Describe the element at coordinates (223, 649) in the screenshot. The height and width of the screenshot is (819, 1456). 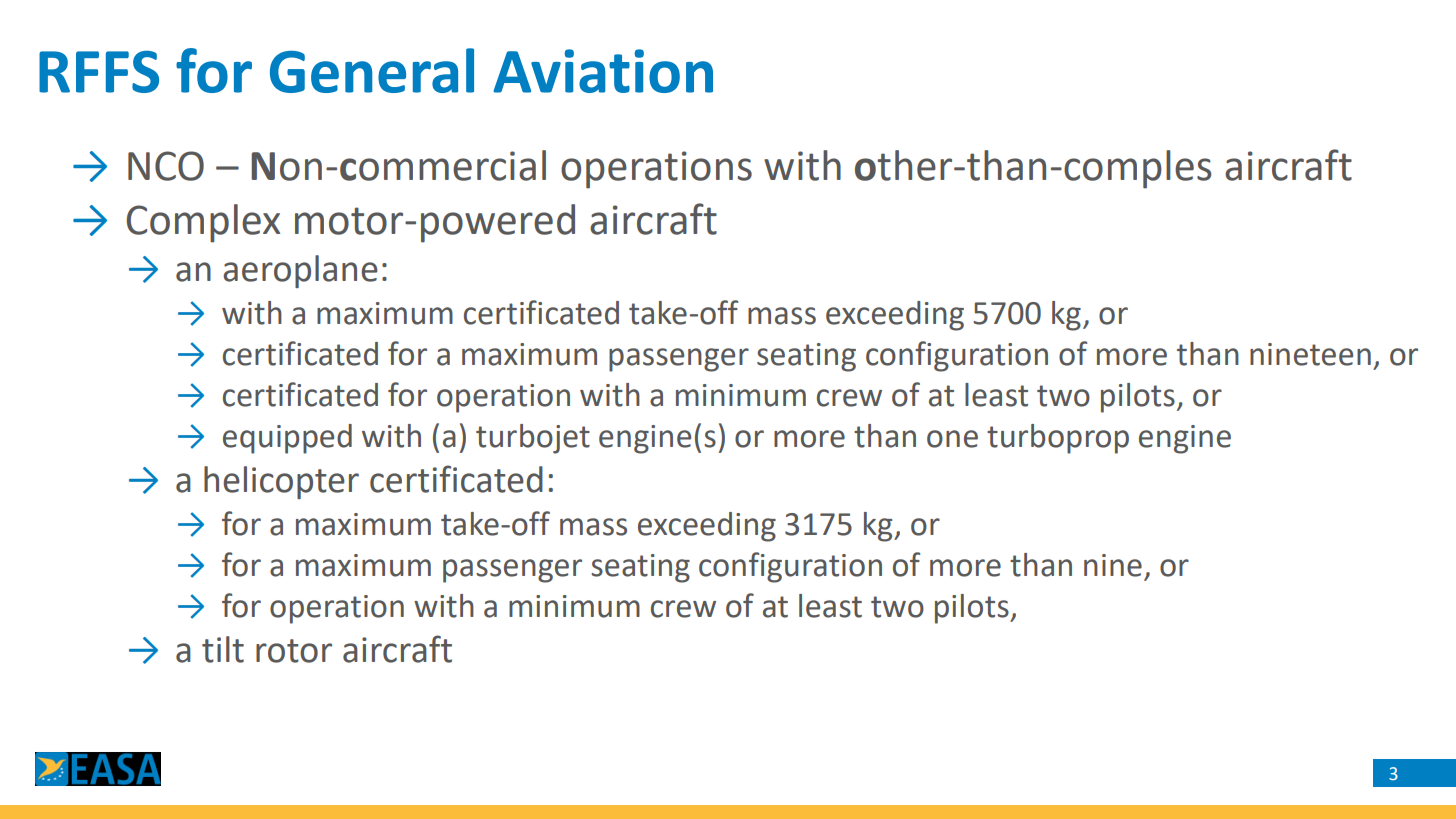
I see `tilt` at that location.
